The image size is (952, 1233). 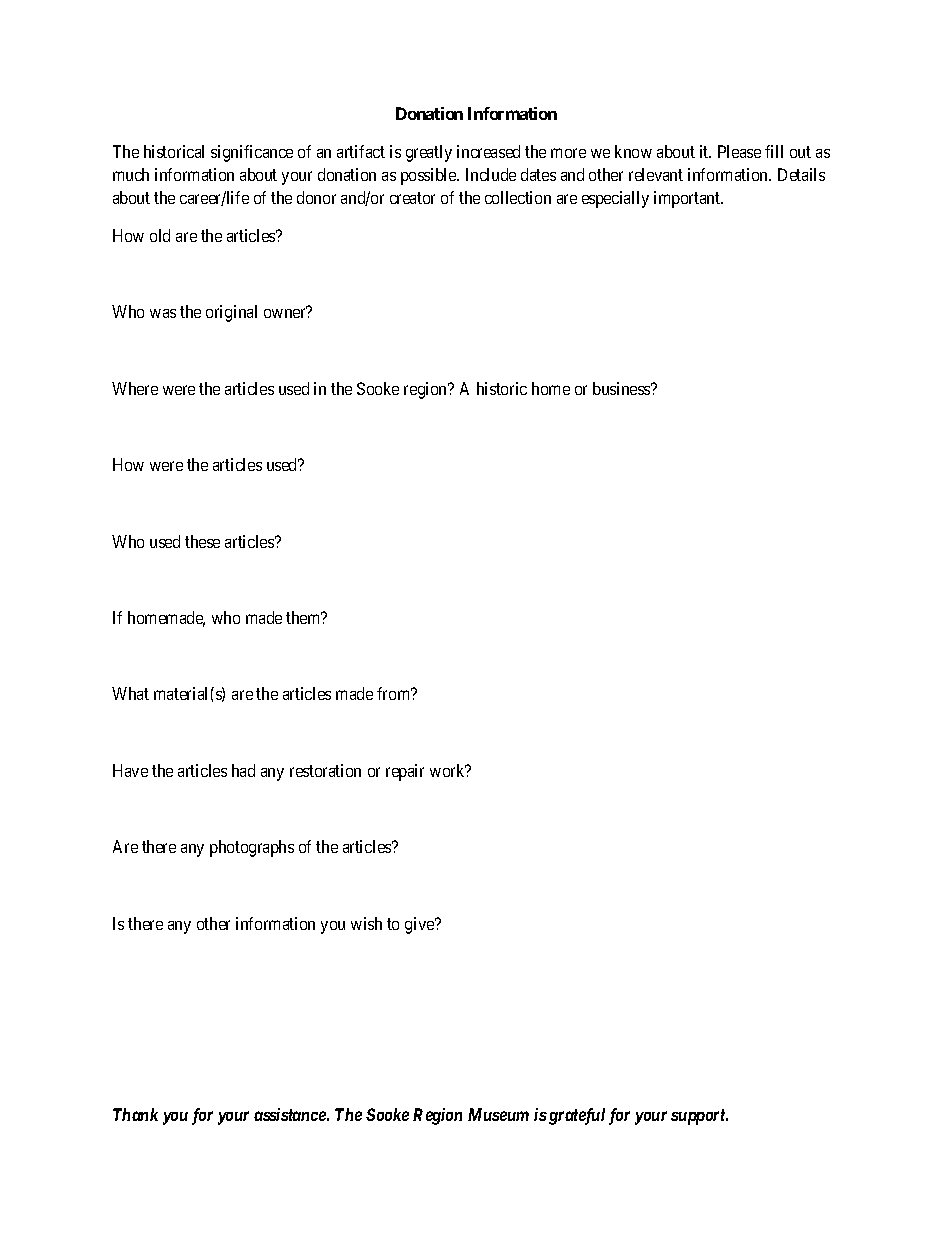 I want to click on original, so click(x=231, y=313).
